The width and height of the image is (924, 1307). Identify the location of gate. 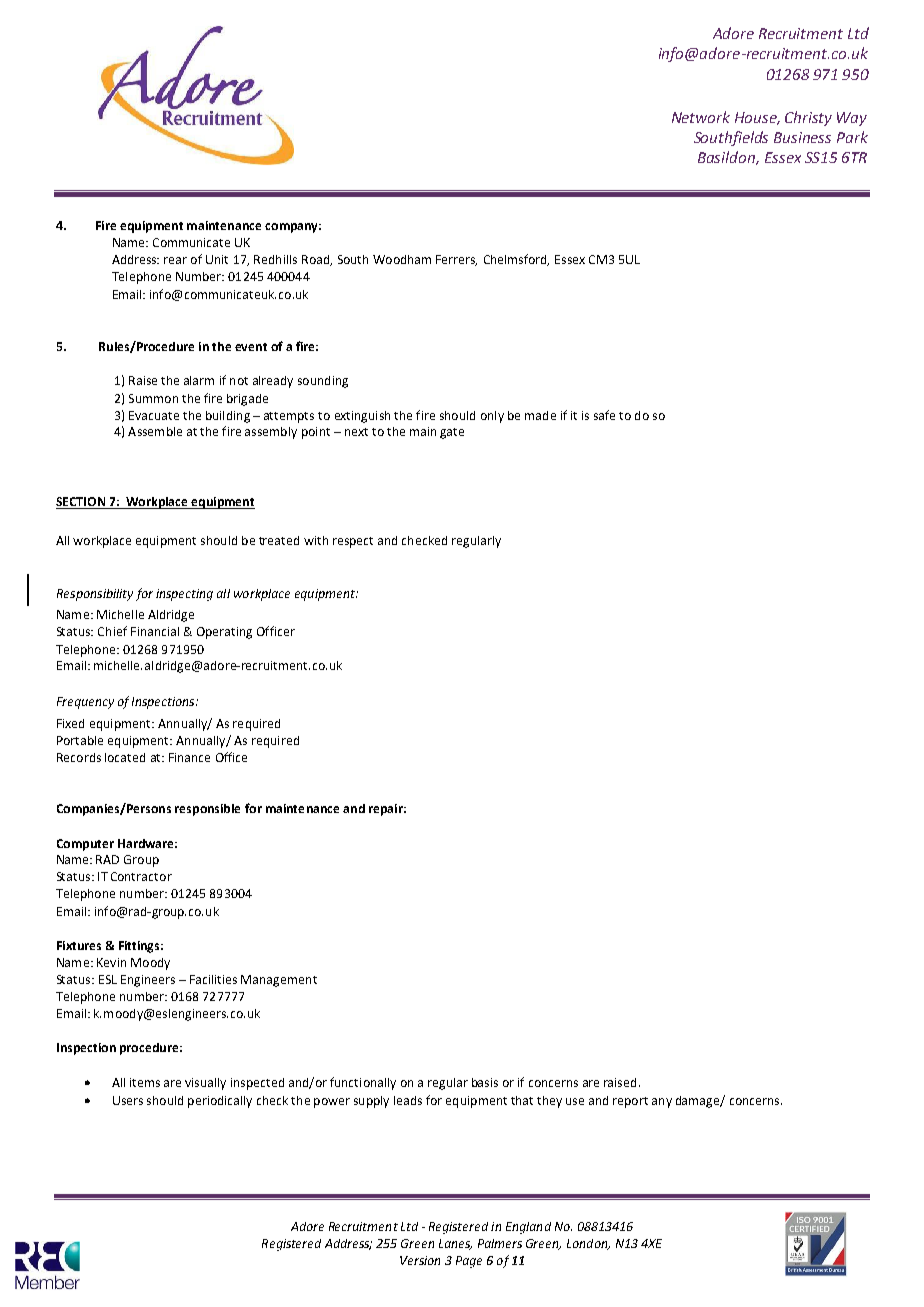
(452, 433).
